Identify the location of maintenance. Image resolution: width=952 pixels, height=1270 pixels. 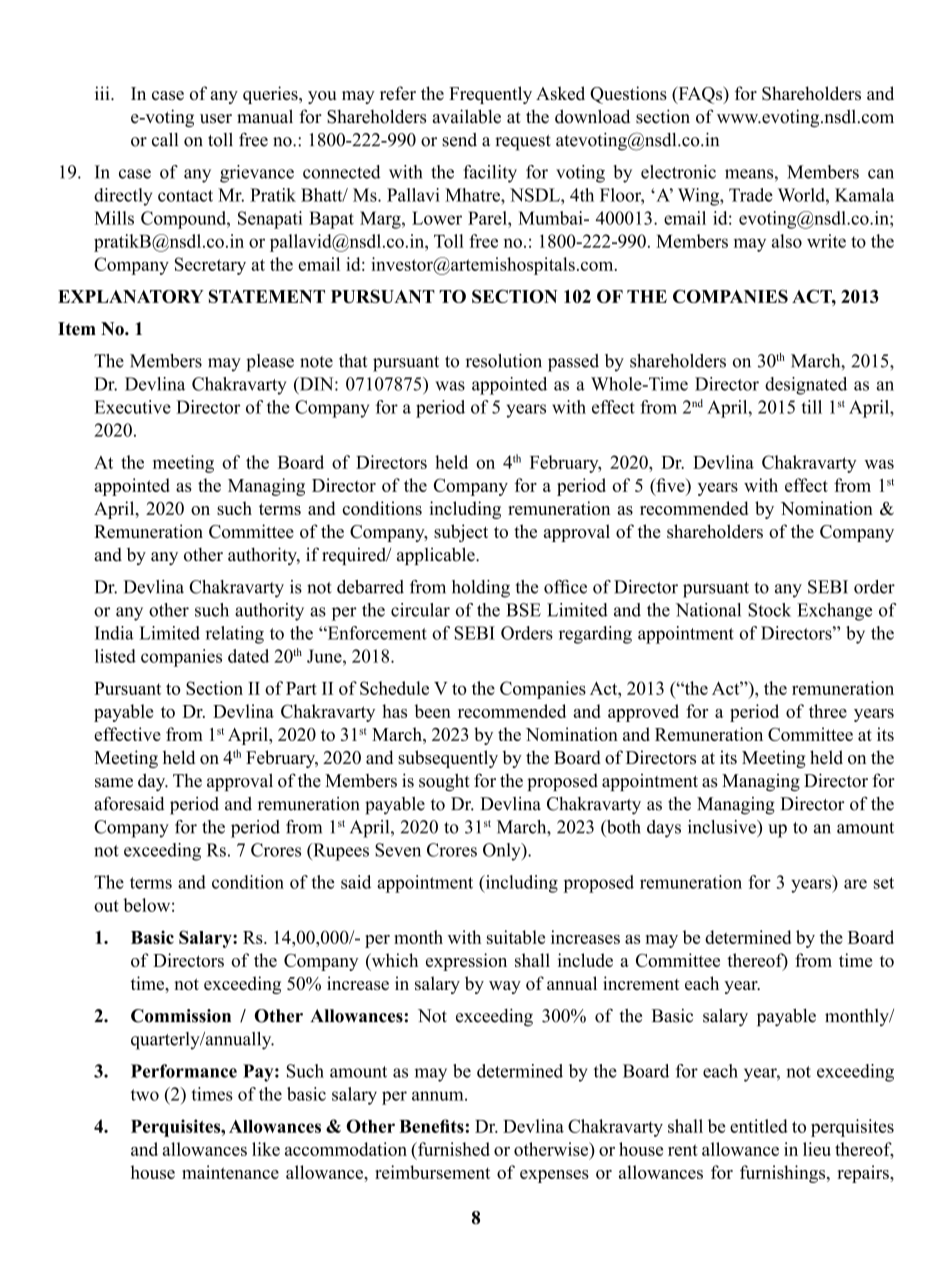
(230, 1172).
